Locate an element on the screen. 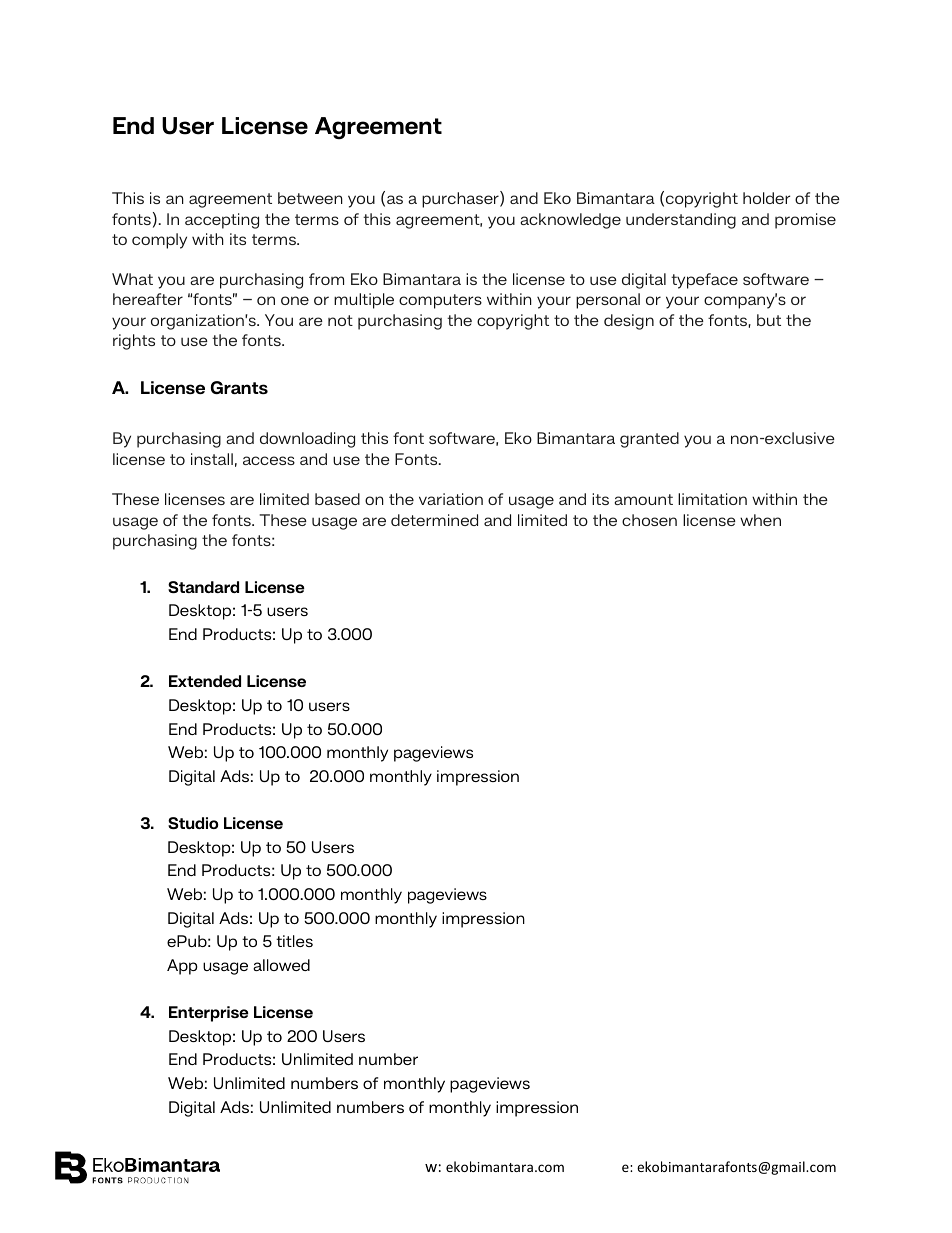 This screenshot has height=1233, width=952. understanding is located at coordinates (681, 221).
